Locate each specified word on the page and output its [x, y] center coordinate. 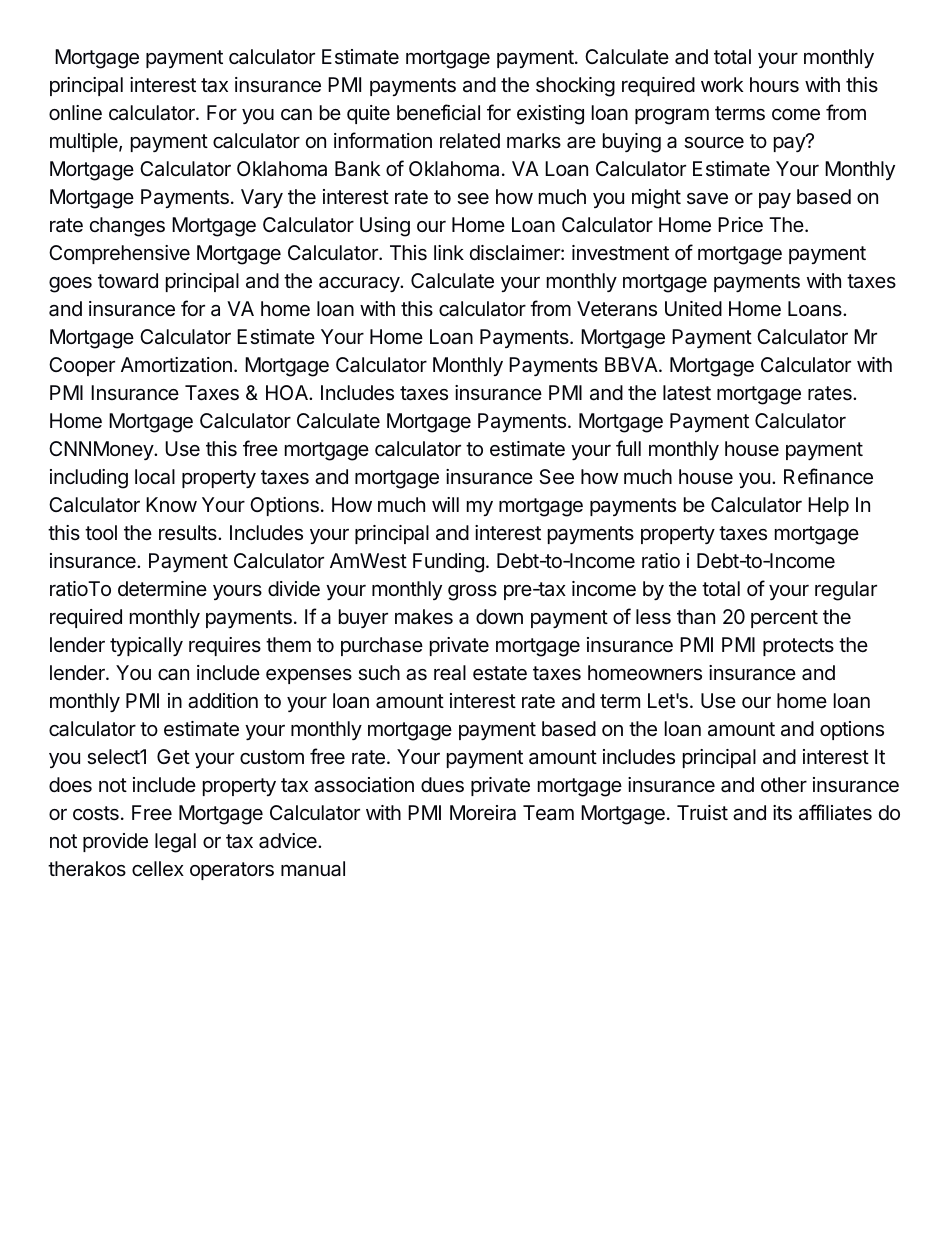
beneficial [438, 112]
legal [175, 843]
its [782, 813]
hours [774, 85]
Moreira [483, 813]
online [75, 112]
